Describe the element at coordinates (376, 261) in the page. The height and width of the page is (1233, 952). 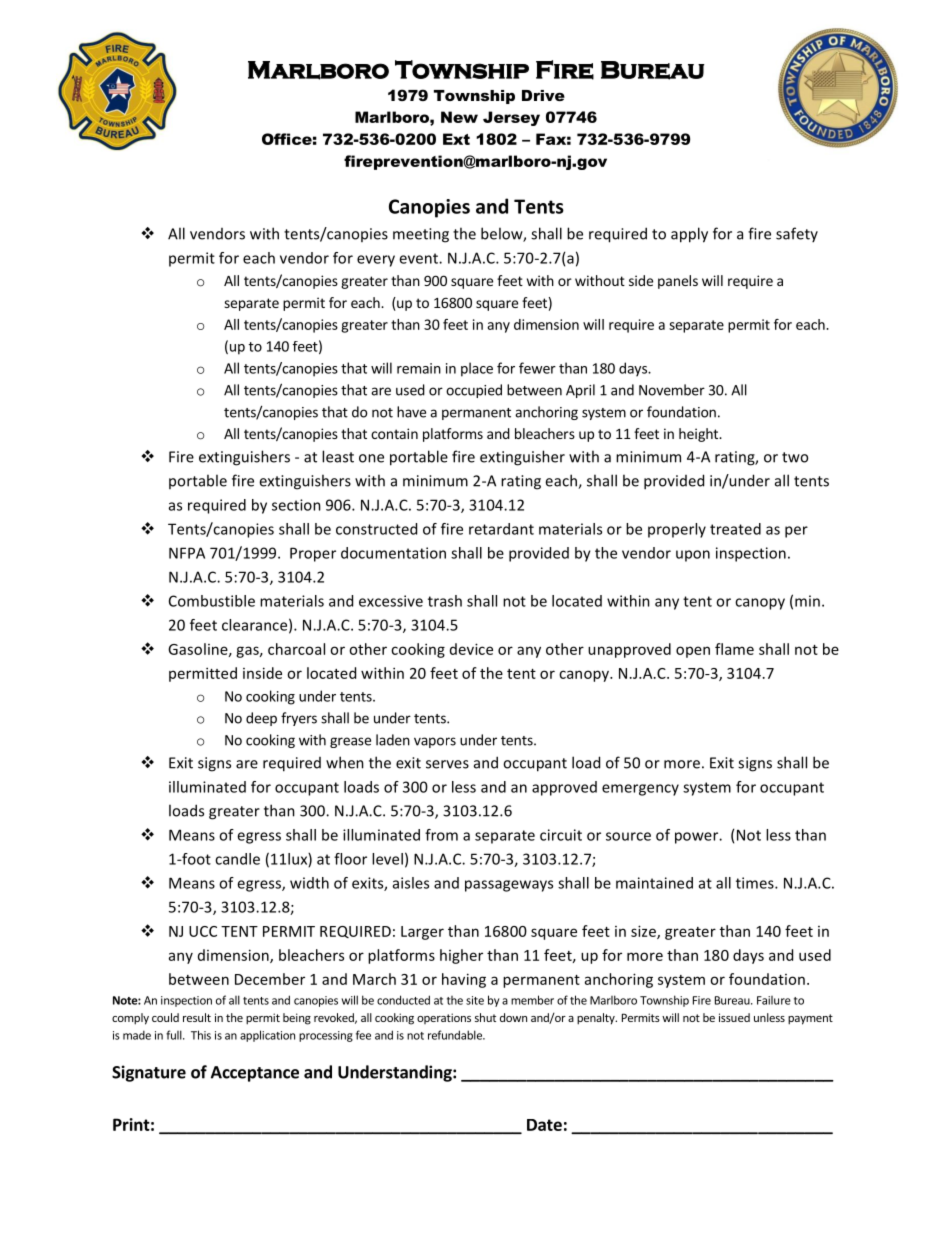
I see `every` at that location.
